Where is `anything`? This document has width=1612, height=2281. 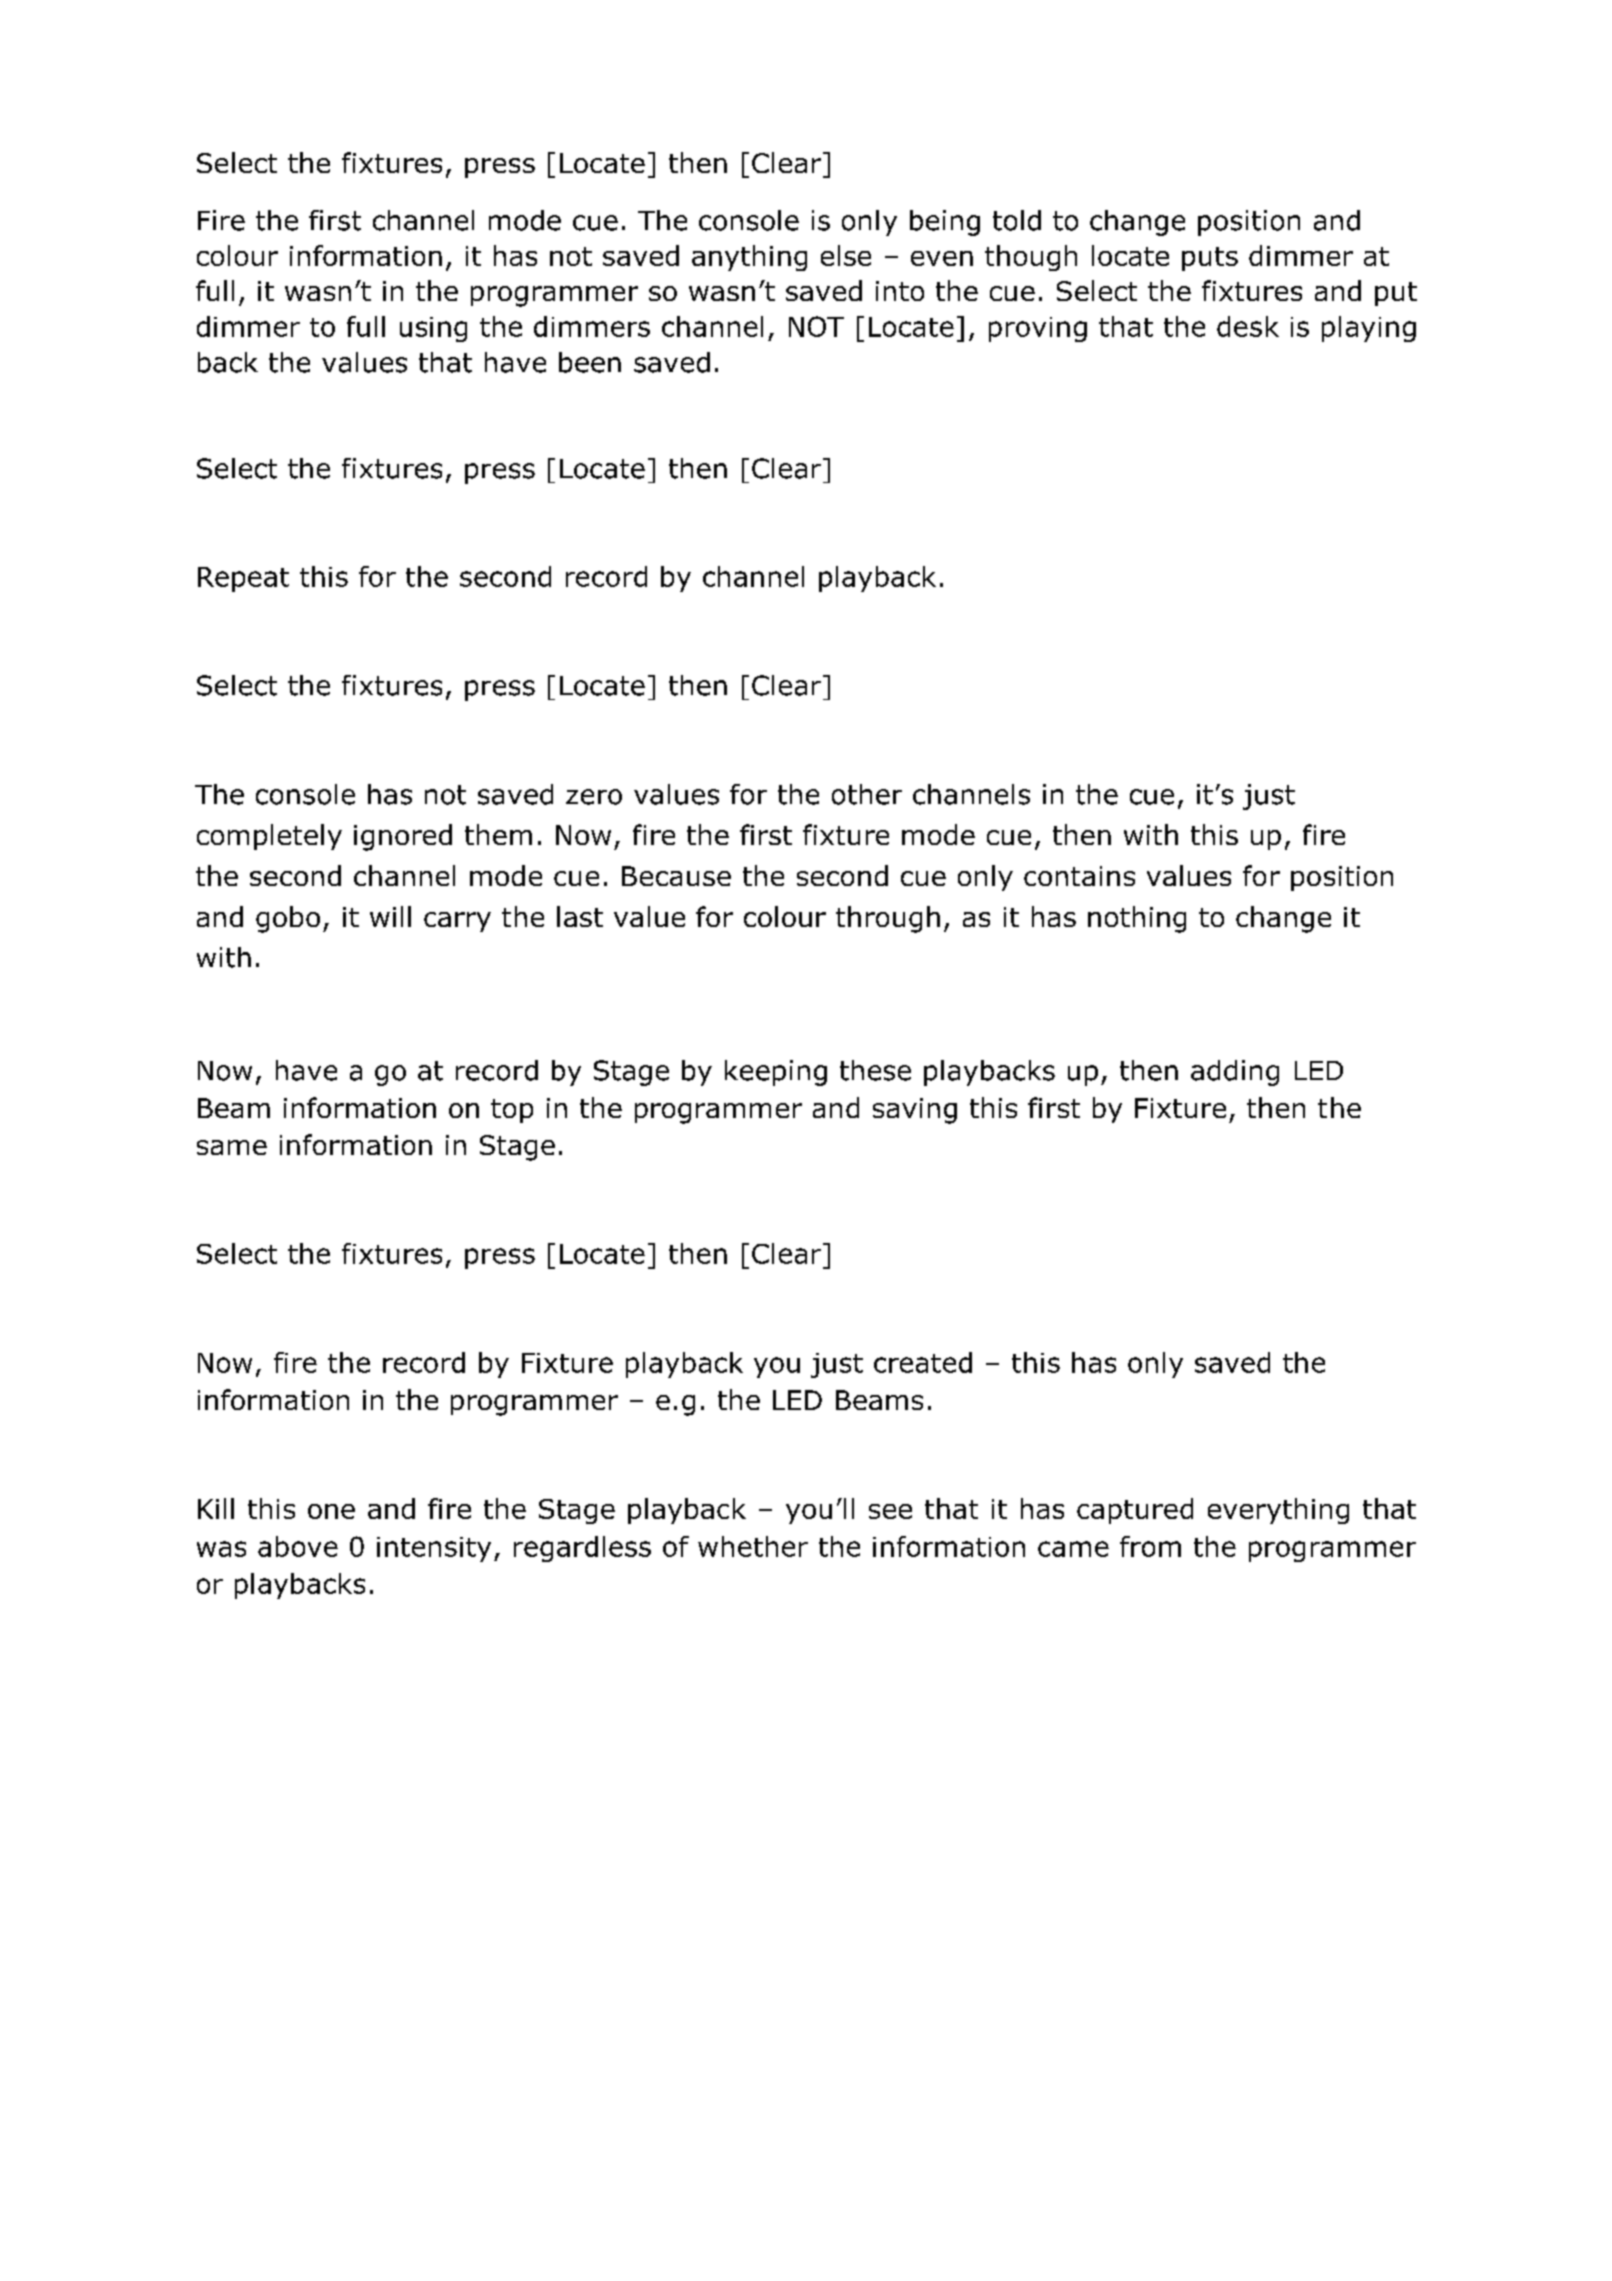
anything is located at coordinates (749, 258).
